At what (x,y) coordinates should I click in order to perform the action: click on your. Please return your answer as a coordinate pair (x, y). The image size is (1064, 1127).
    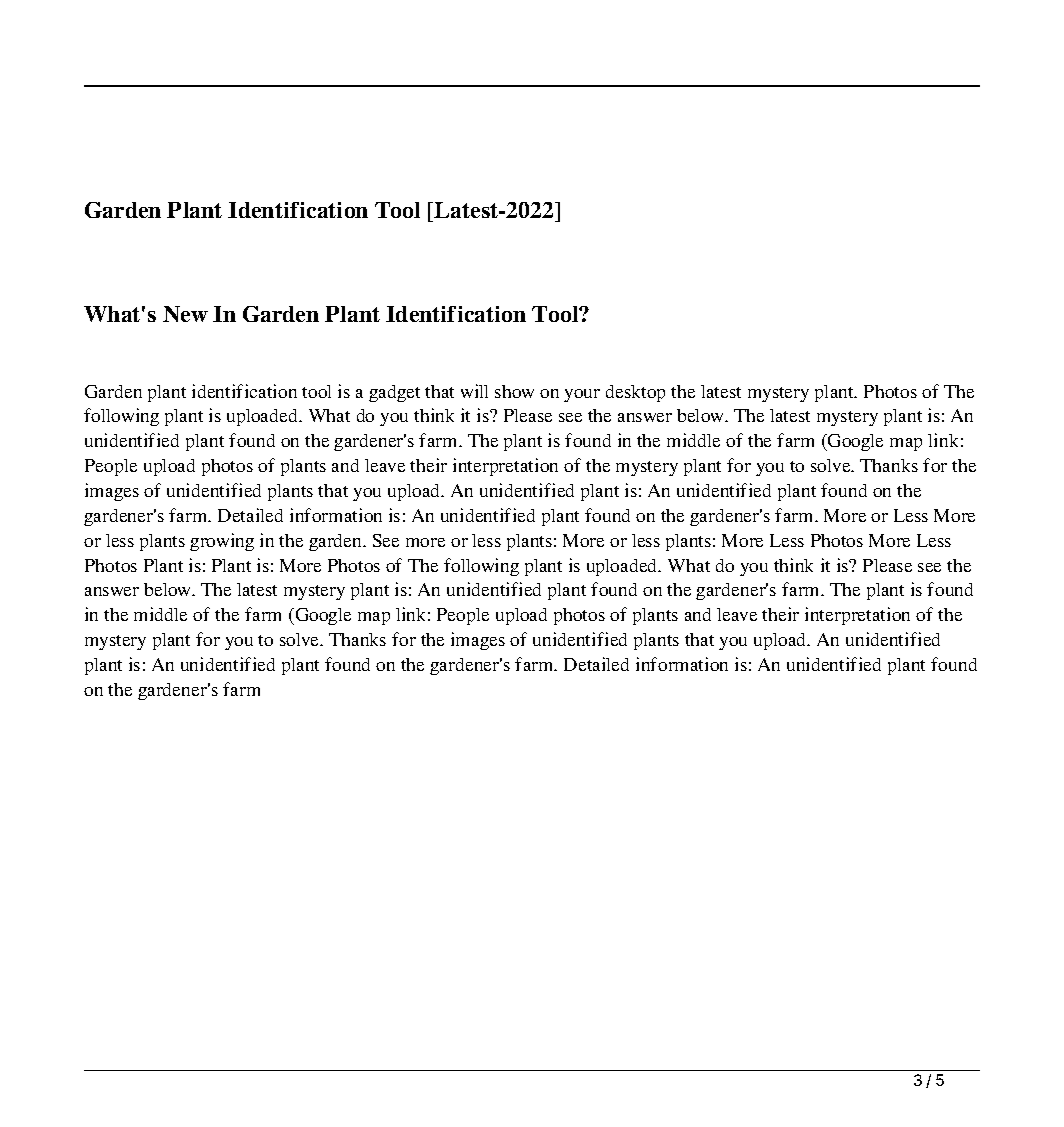
    Looking at the image, I should click on (582, 395).
